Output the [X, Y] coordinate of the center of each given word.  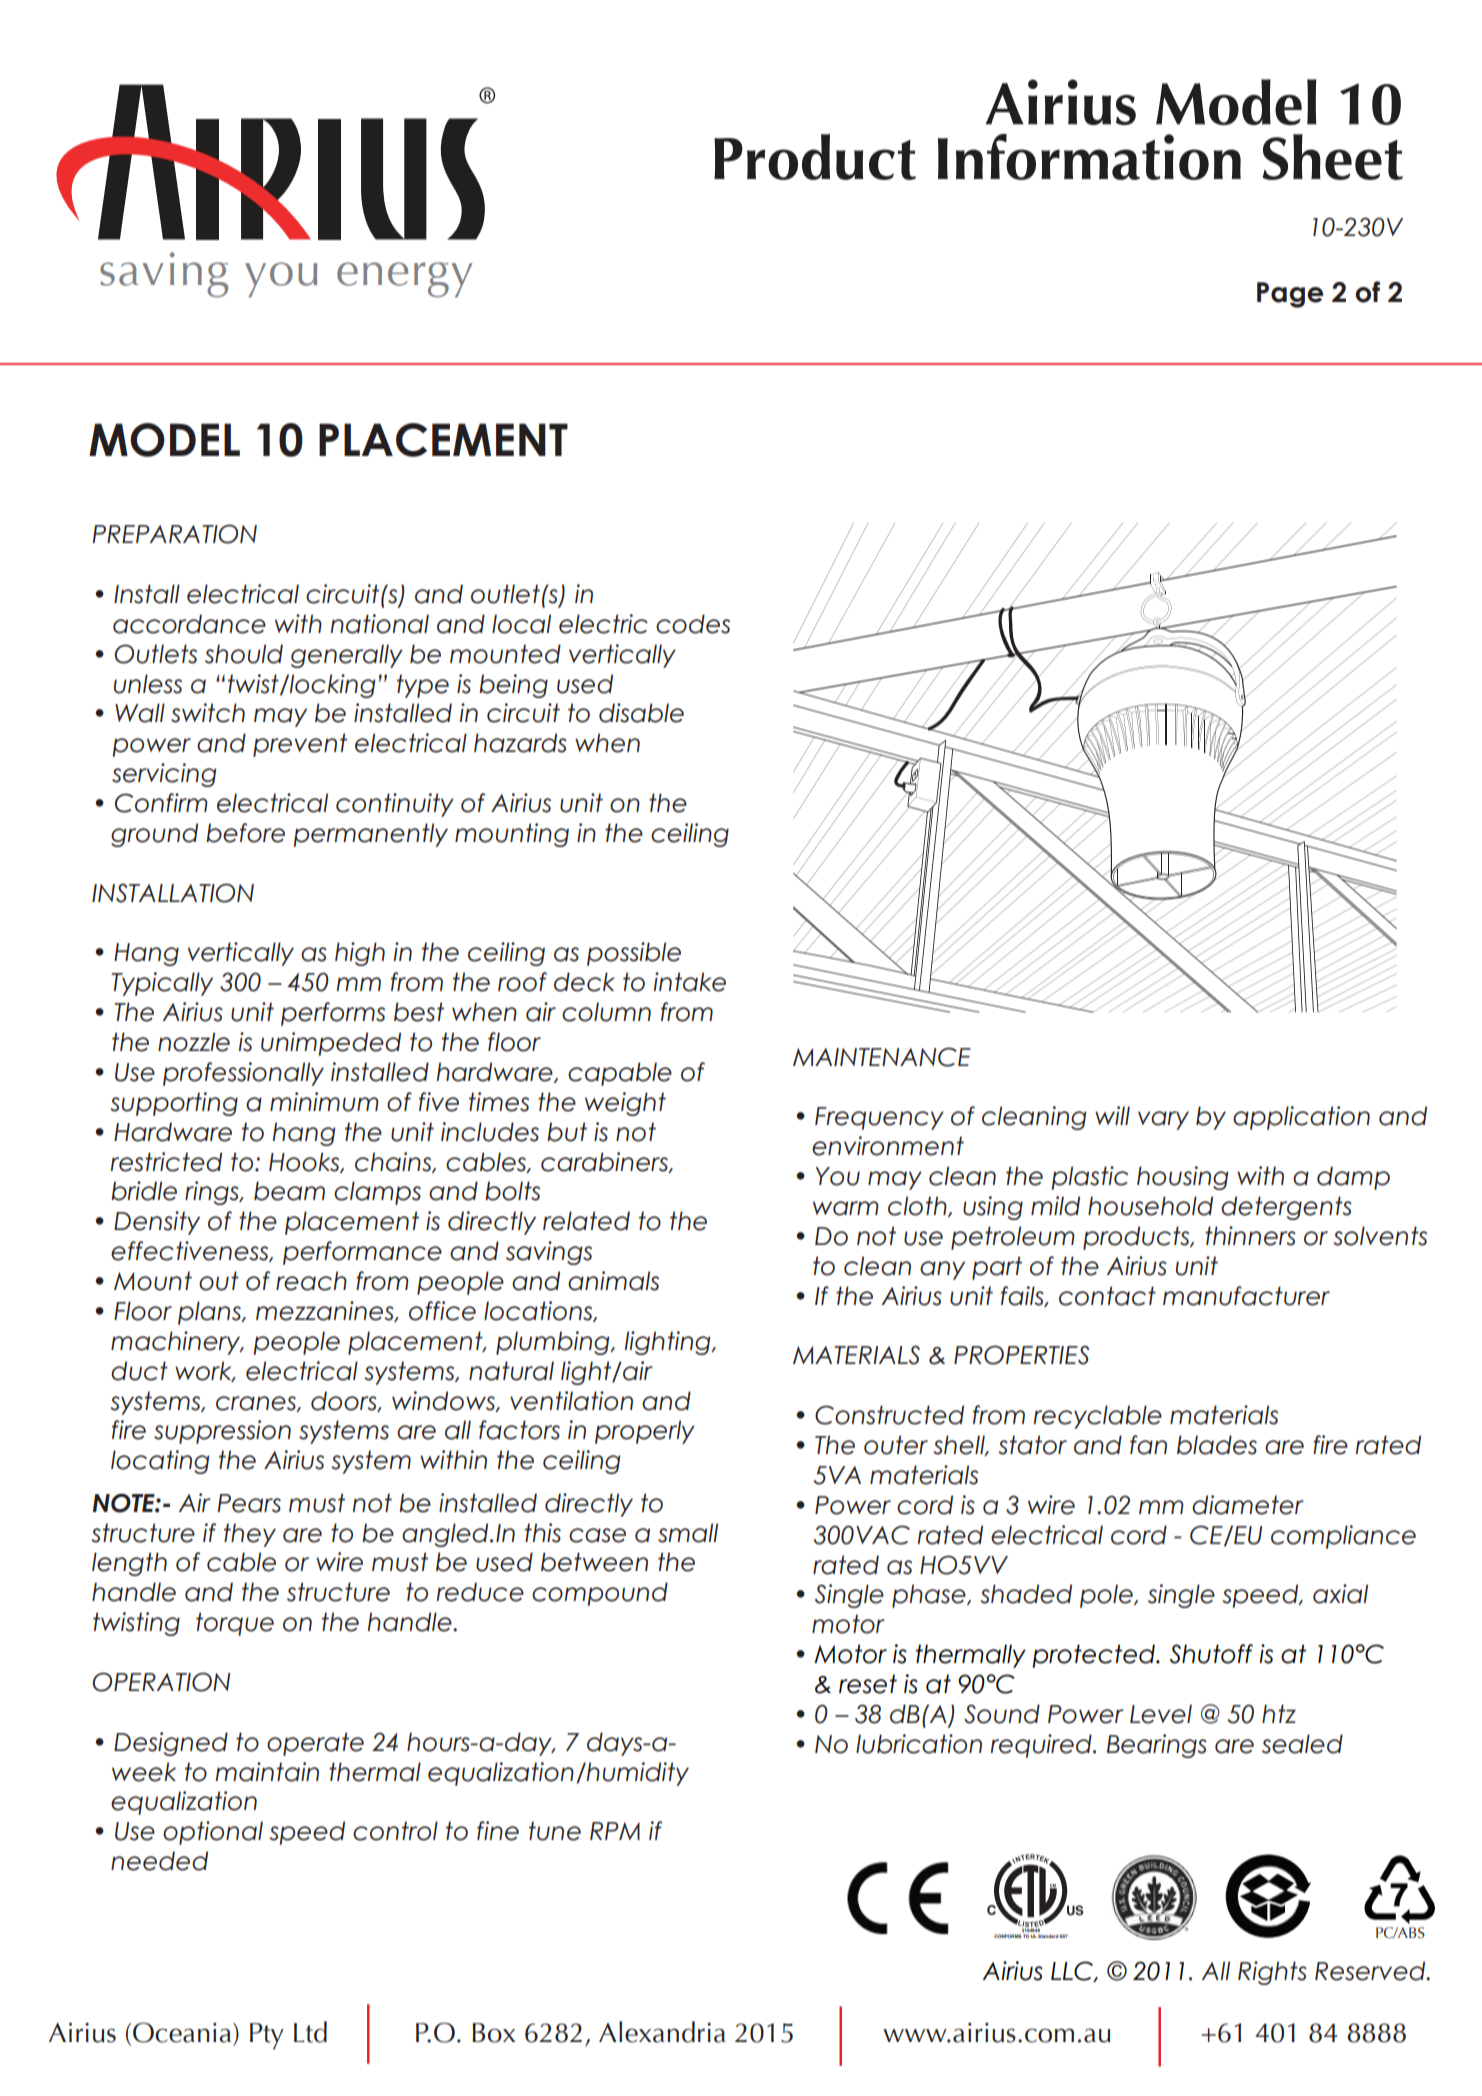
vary [1163, 1120]
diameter [1248, 1505]
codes [693, 624]
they [250, 1535]
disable [641, 713]
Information [1089, 157]
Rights [1272, 1973]
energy [404, 280]
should [244, 654]
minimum [324, 1102]
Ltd [310, 2032]
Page [1290, 295]
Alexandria [662, 2032]
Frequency [879, 1118]
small [688, 1533]
